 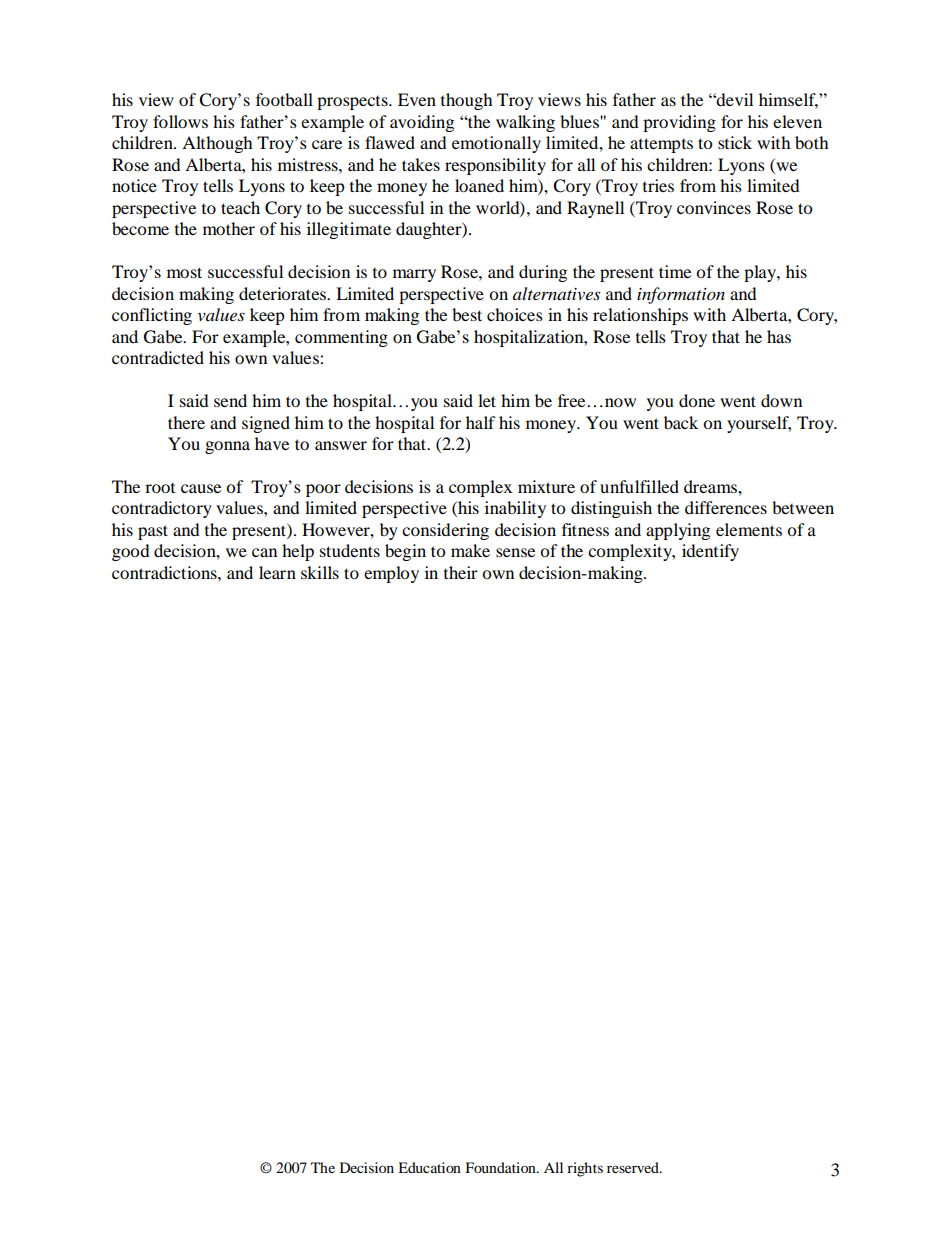 I want to click on stick, so click(x=735, y=142).
